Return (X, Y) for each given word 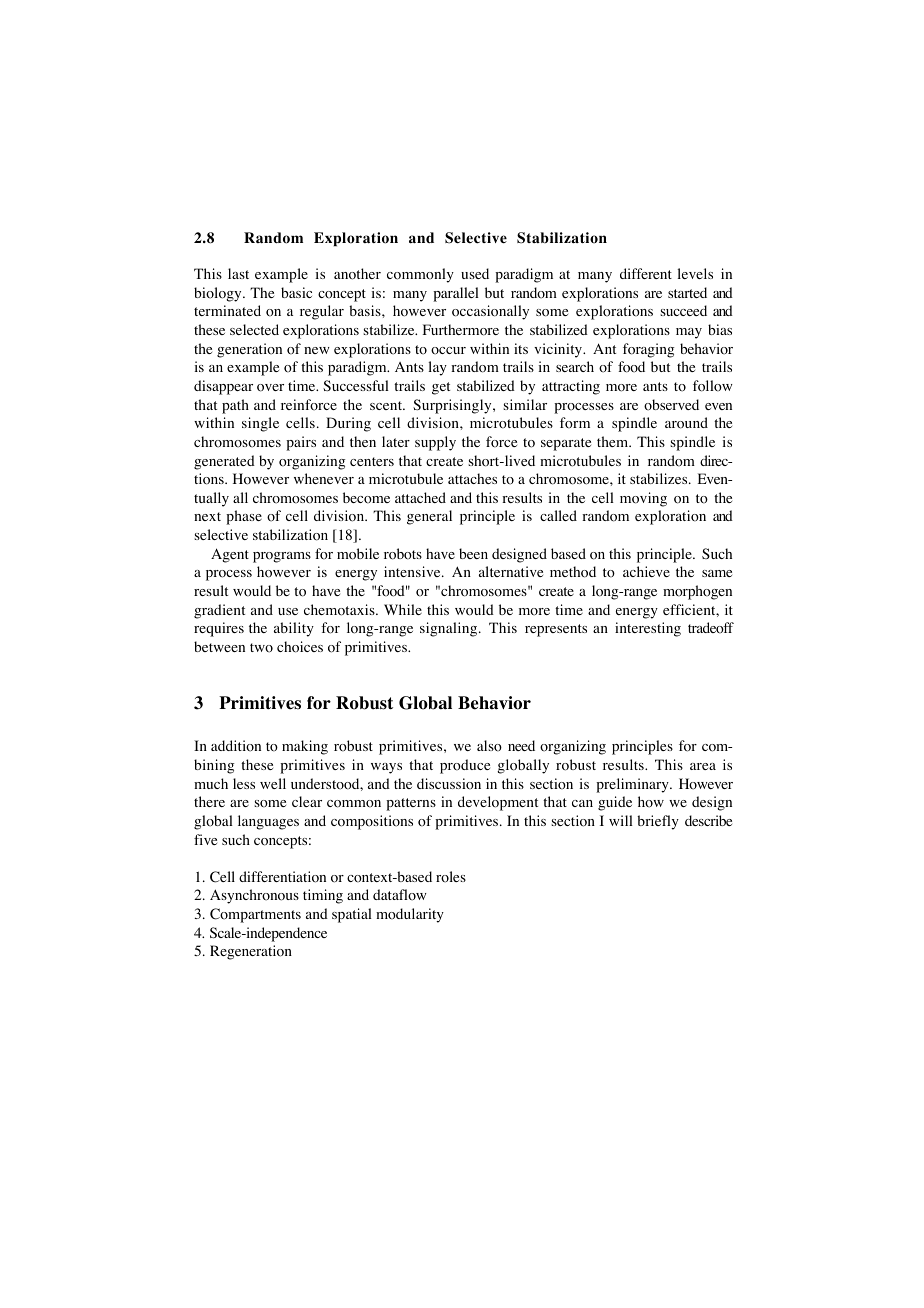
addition (236, 746)
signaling (450, 629)
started (687, 292)
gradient (219, 611)
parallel (456, 294)
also (489, 746)
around (686, 423)
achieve (646, 571)
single (260, 424)
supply (435, 443)
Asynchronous (254, 896)
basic (296, 292)
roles (451, 877)
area (703, 766)
